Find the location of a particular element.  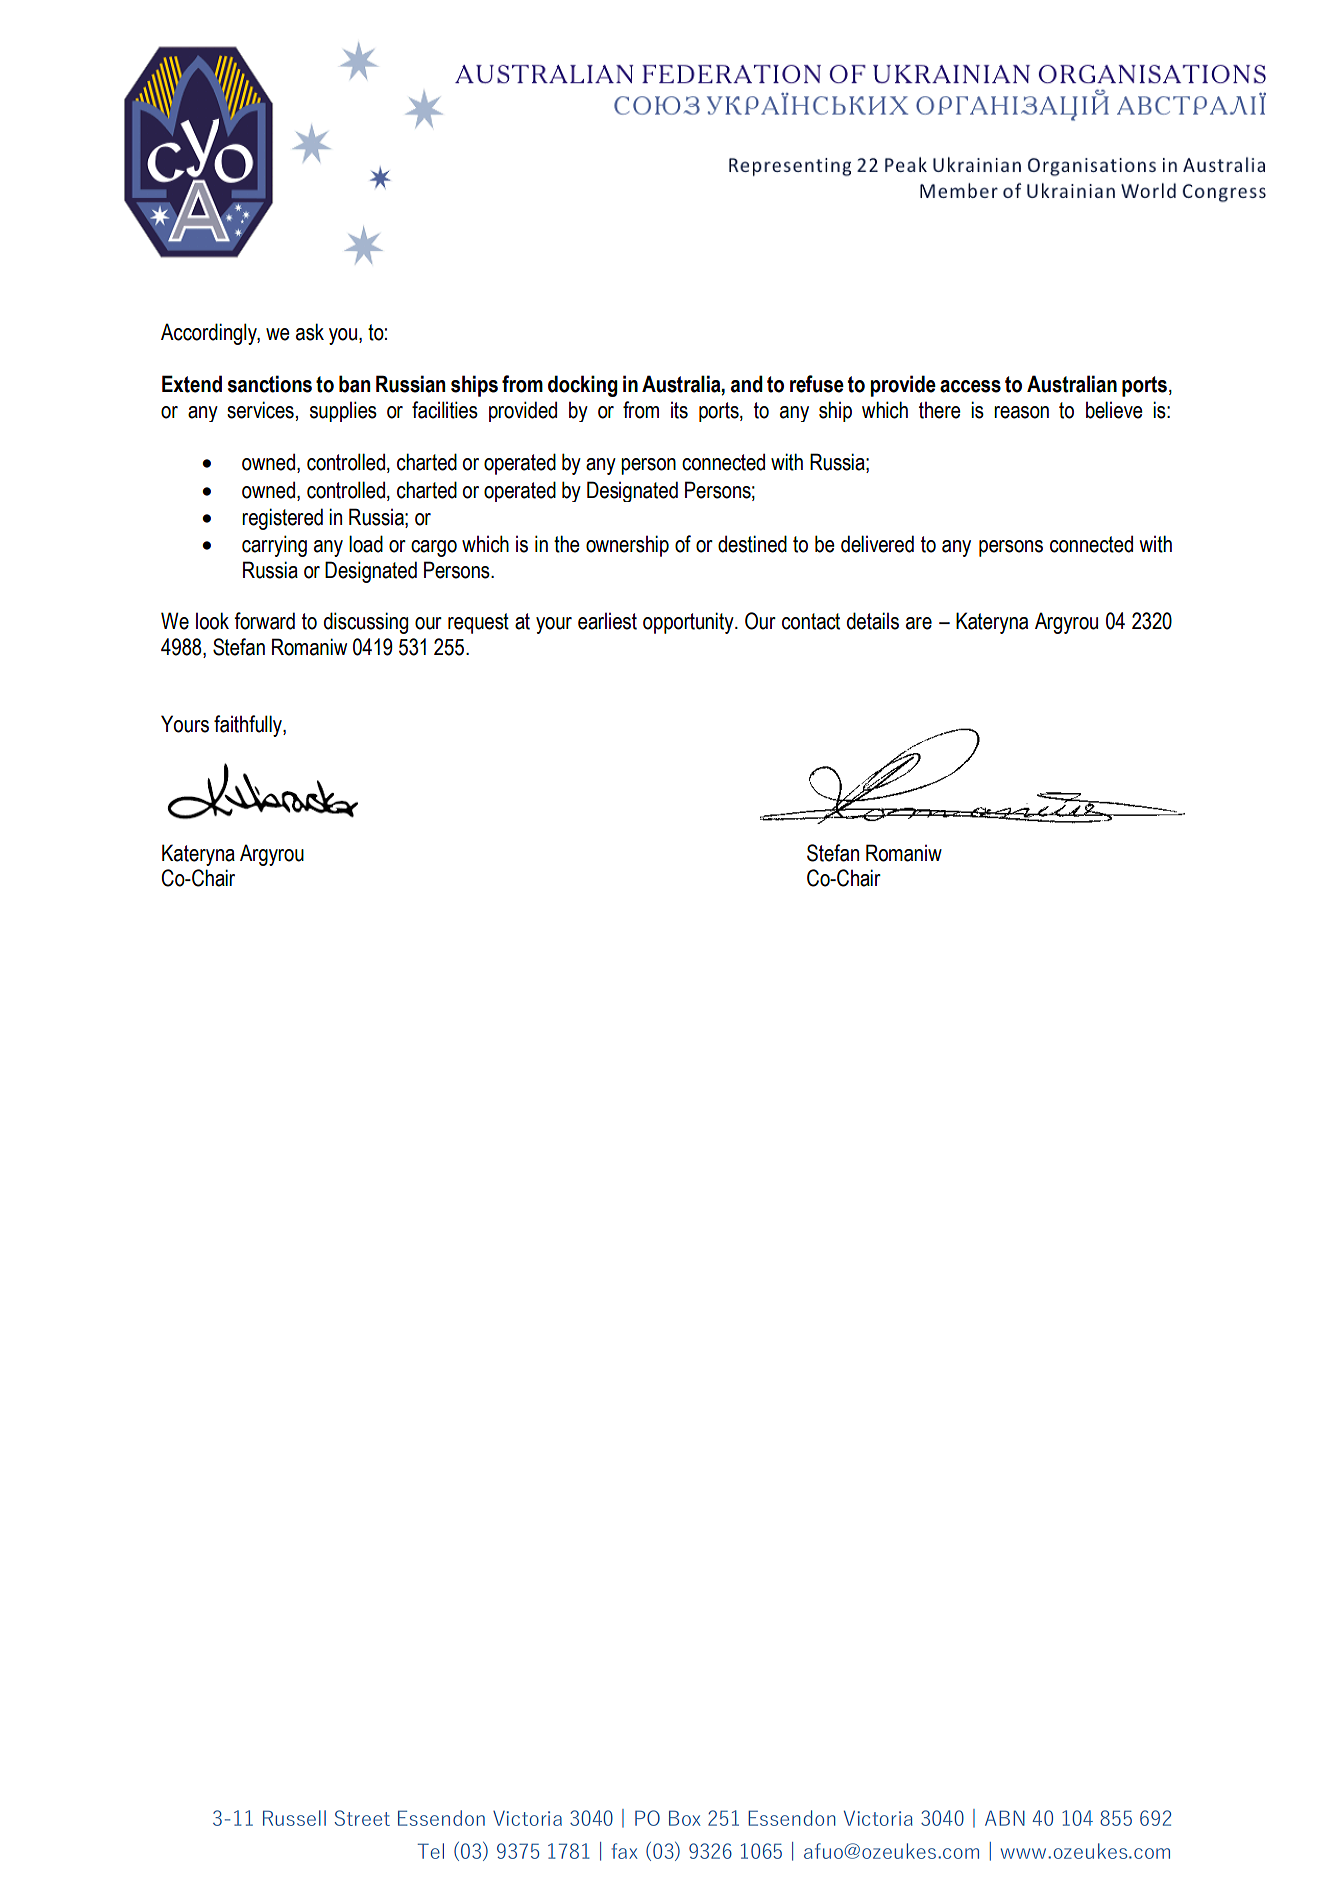

its is located at coordinates (679, 410).
